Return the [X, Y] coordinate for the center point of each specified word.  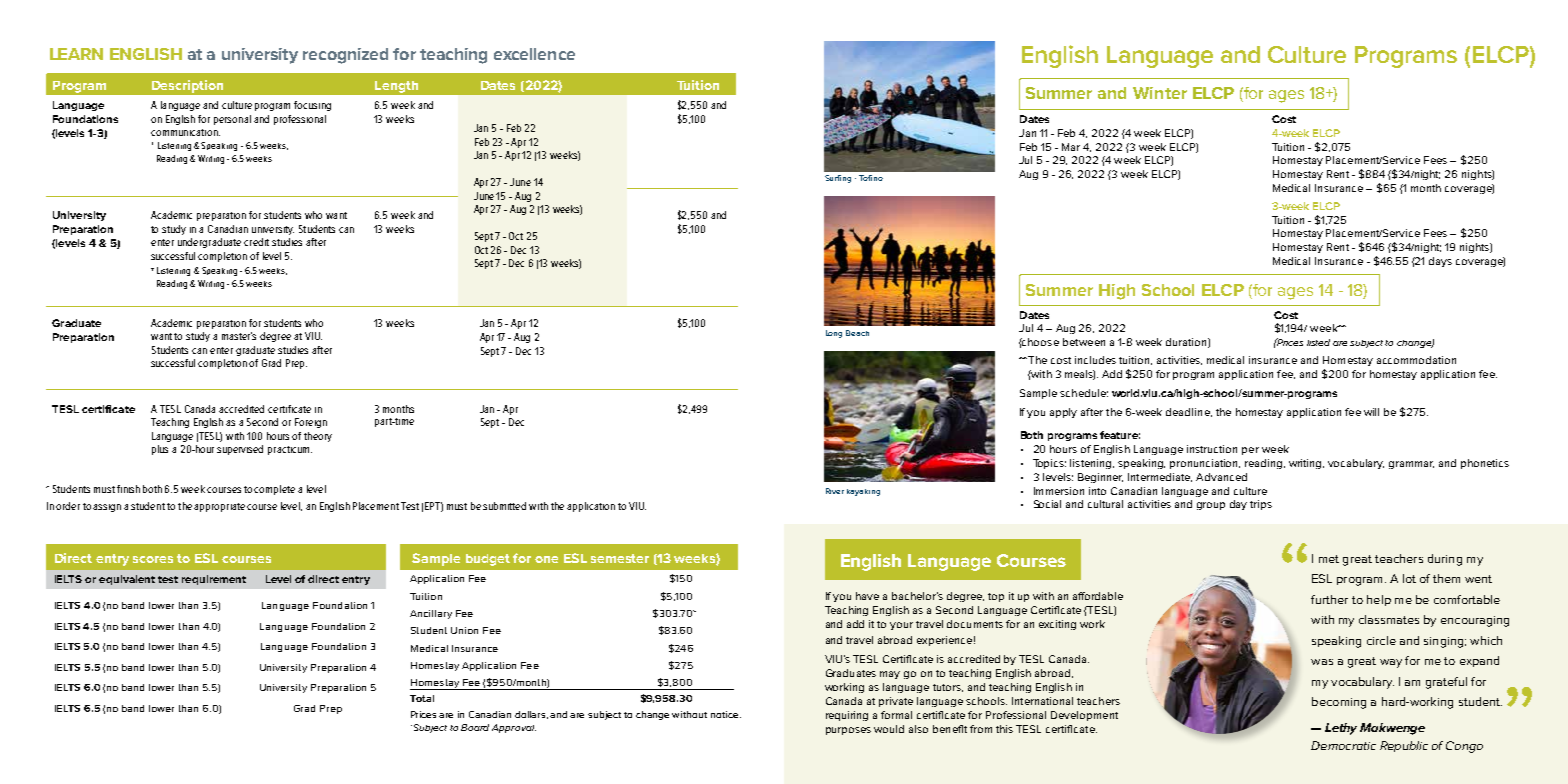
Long [834, 334]
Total [422, 698]
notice [726, 714]
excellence [534, 54]
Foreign [311, 423]
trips [1261, 505]
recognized [345, 56]
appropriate [221, 507]
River [835, 491]
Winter [1160, 93]
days [1440, 262]
